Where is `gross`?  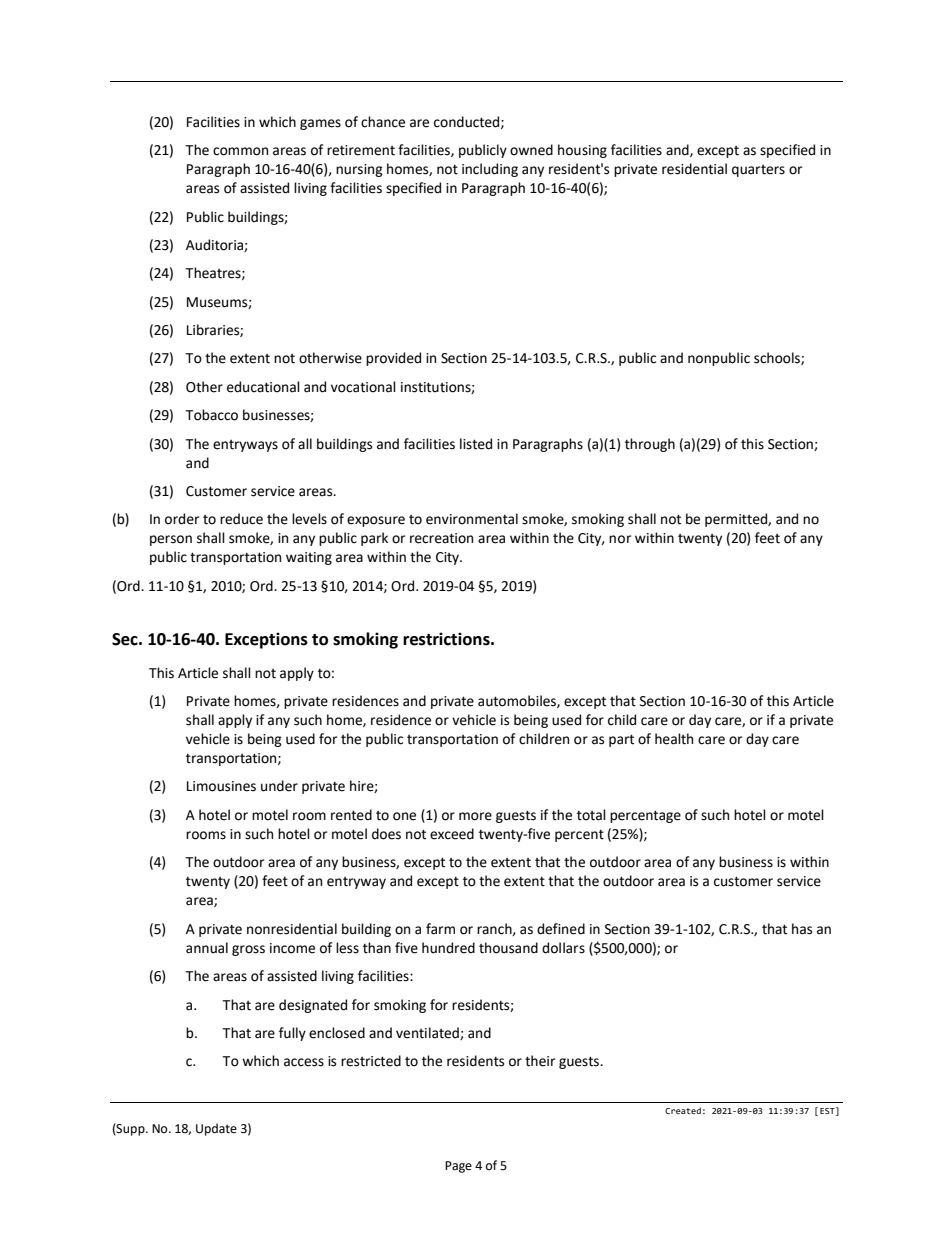
gross is located at coordinates (248, 950).
